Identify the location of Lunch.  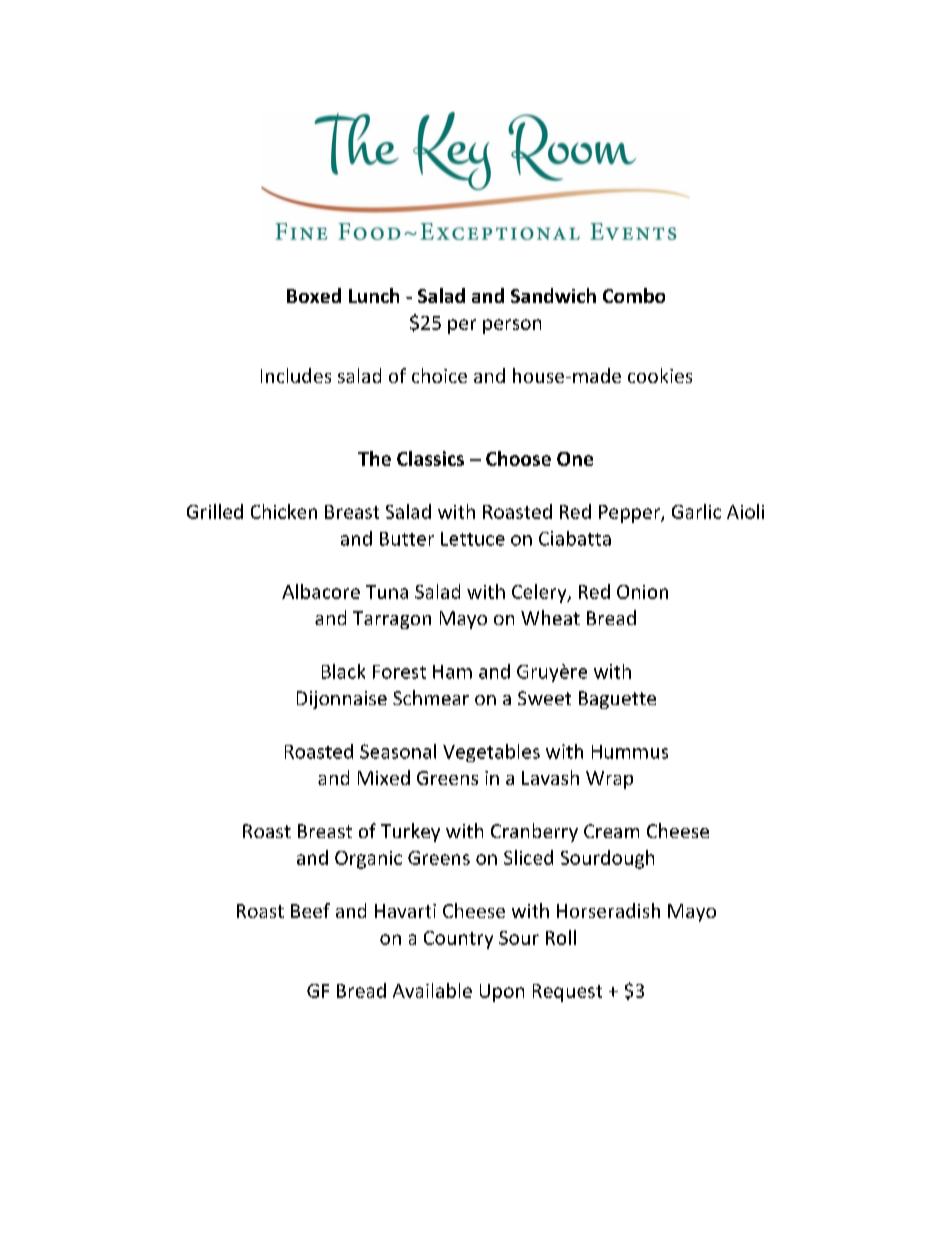
(374, 295).
